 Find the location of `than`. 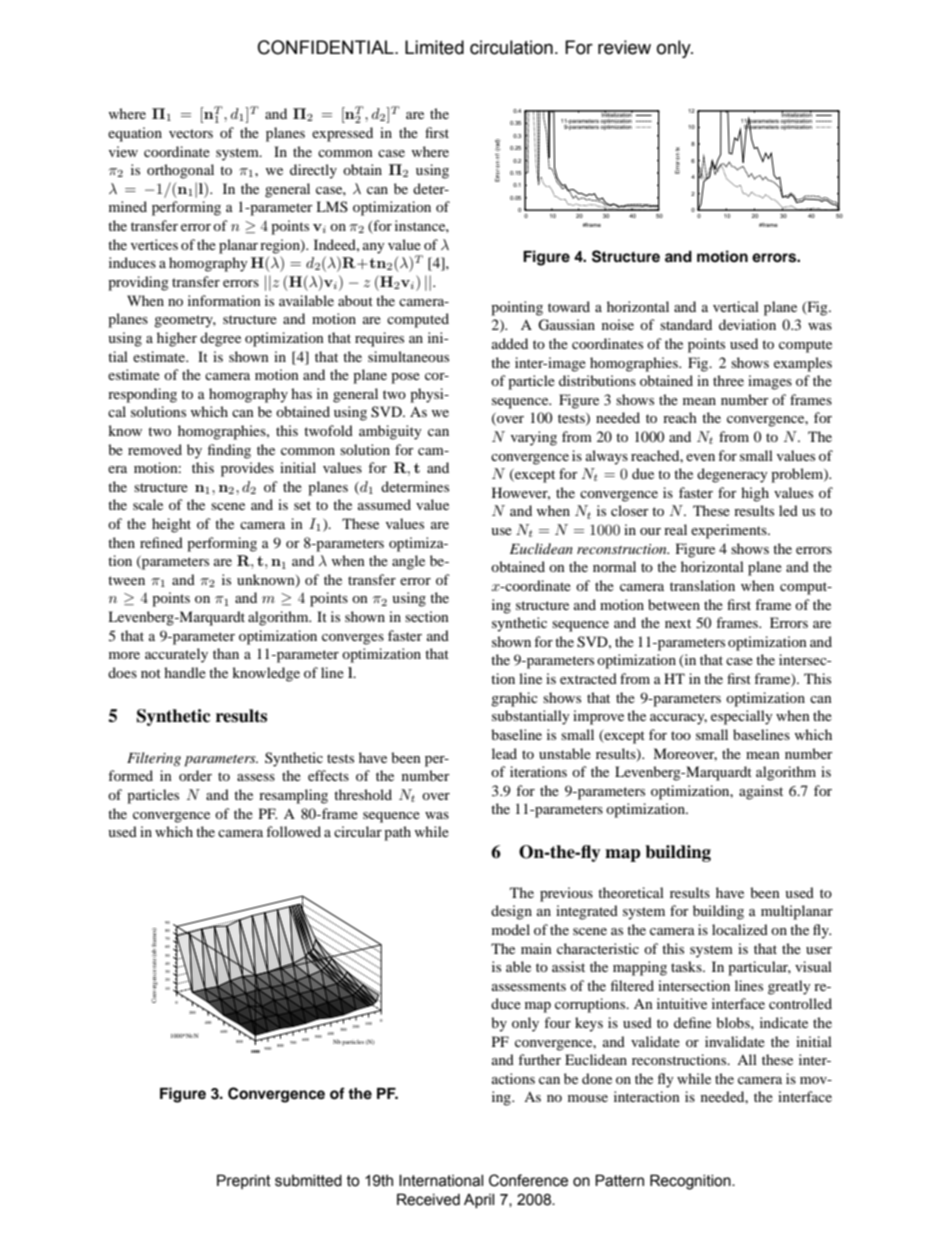

than is located at coordinates (226, 653).
